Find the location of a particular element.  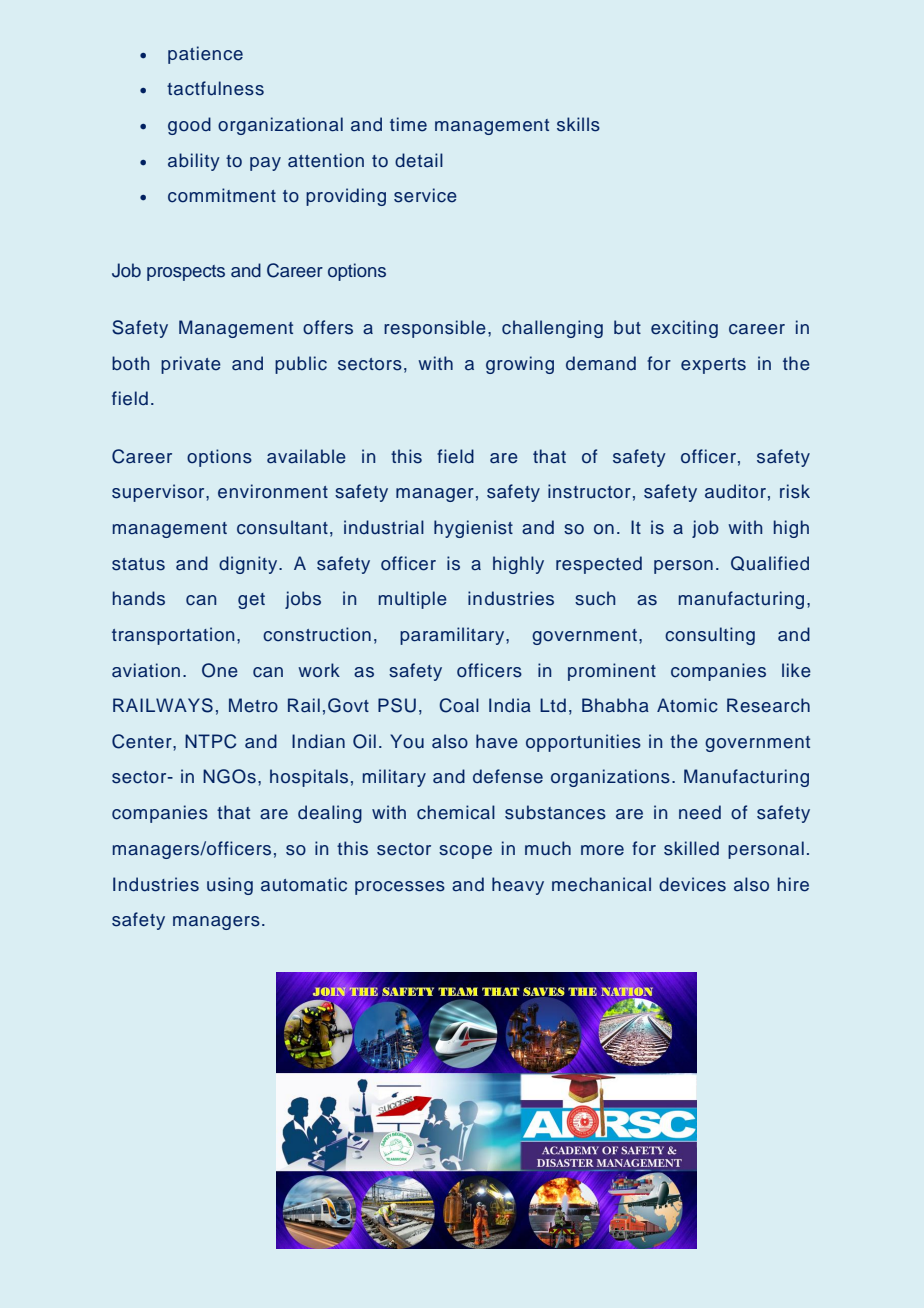

using is located at coordinates (230, 886).
